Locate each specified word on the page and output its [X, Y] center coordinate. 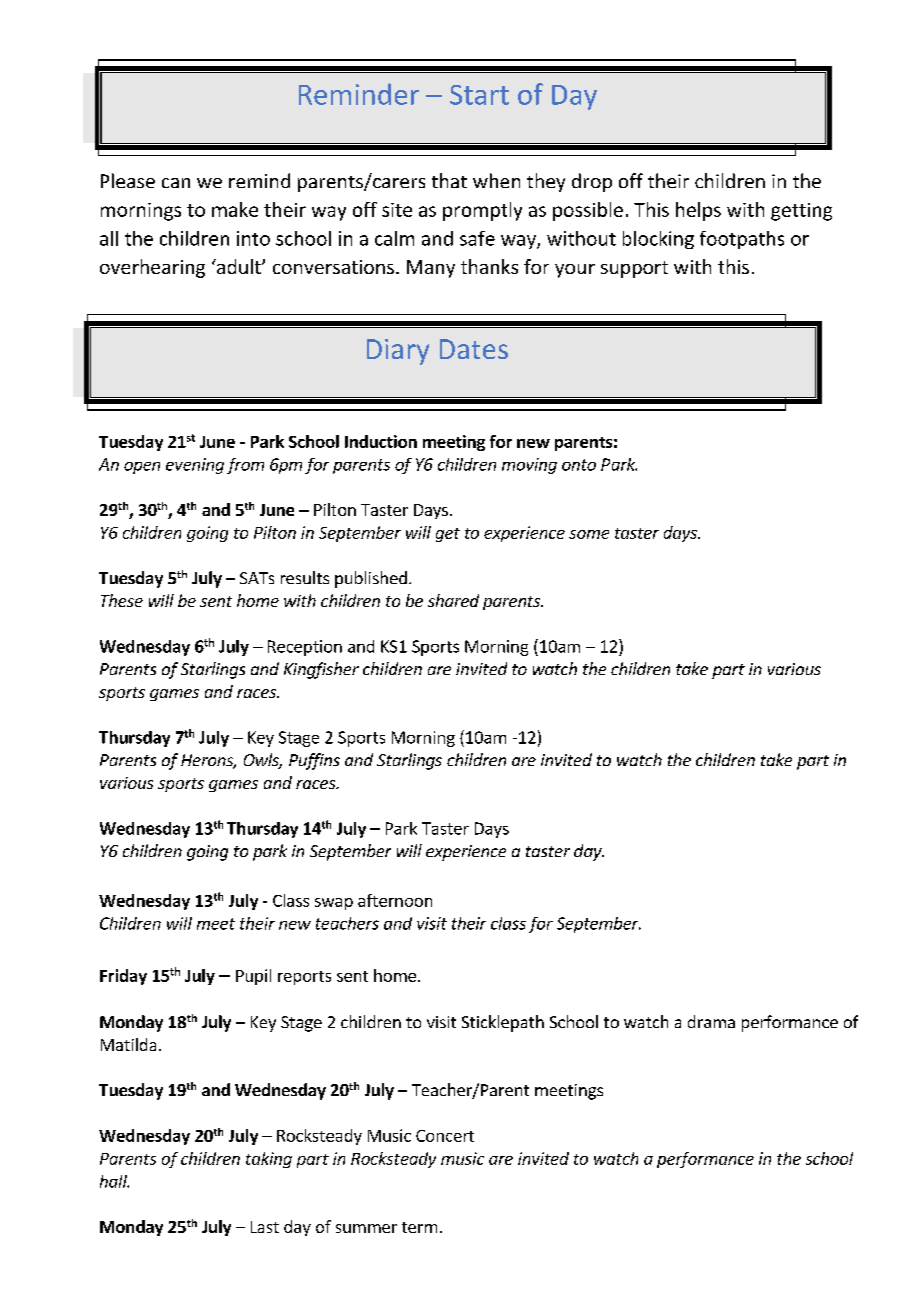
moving [529, 466]
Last [265, 1227]
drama [711, 1021]
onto [579, 465]
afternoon [395, 900]
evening [195, 466]
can [176, 183]
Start [479, 95]
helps [698, 211]
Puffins [314, 761]
